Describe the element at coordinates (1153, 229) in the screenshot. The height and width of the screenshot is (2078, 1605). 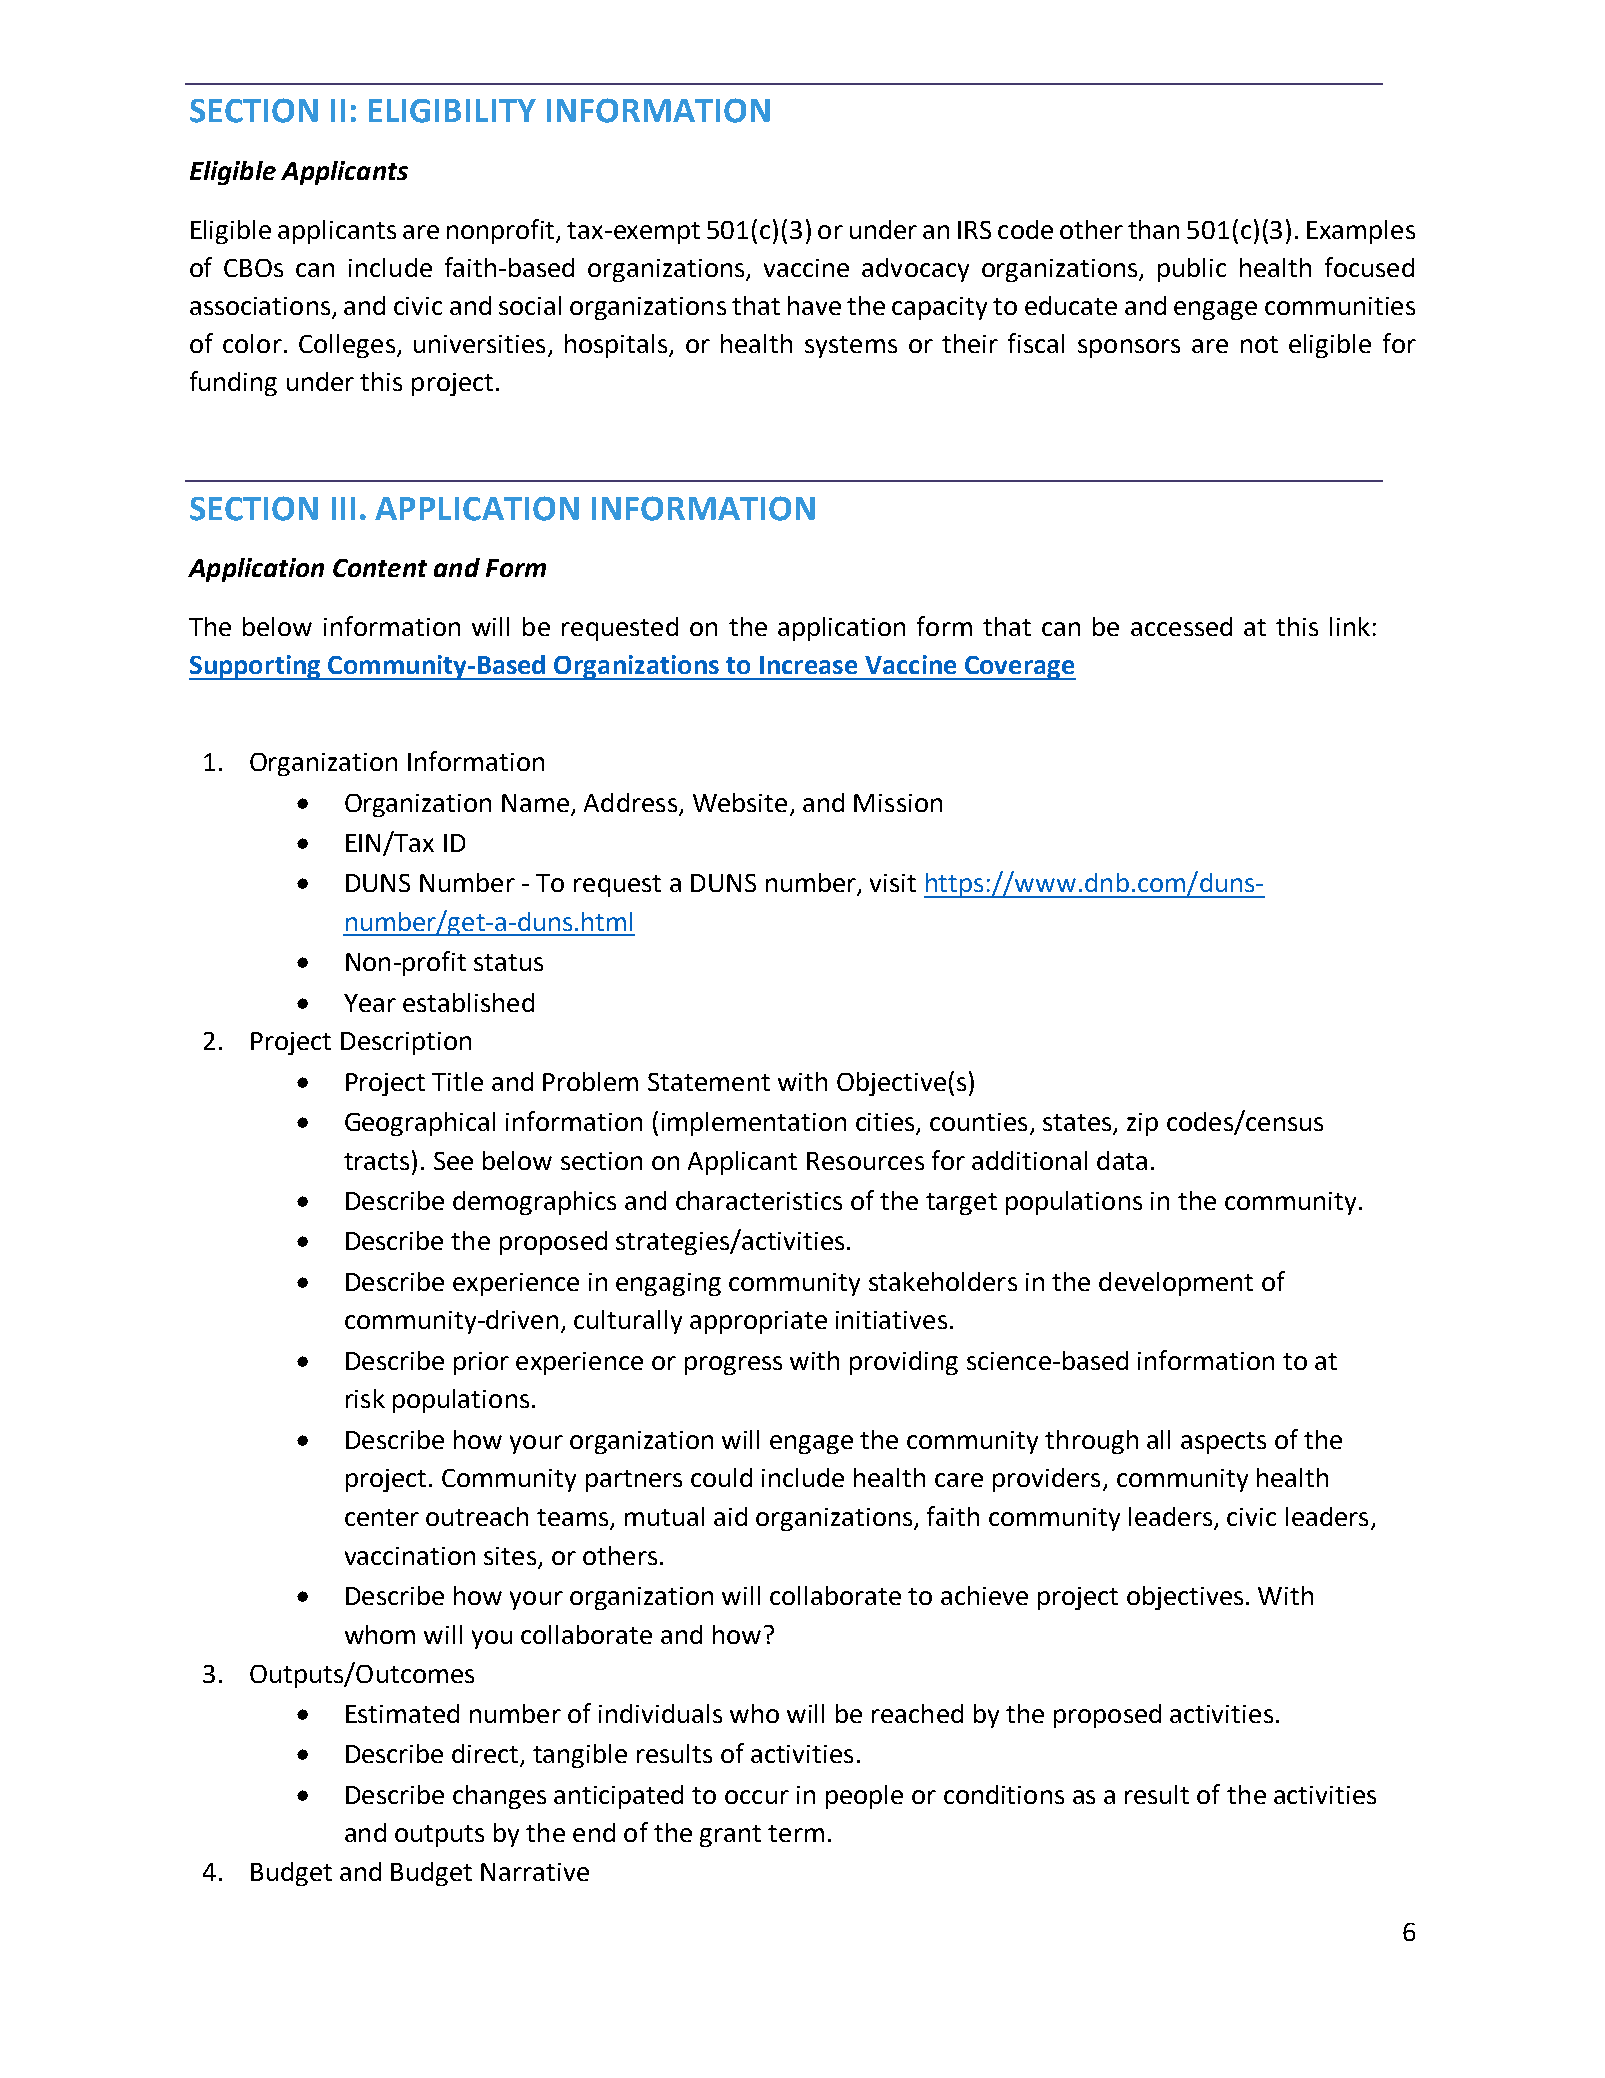
I see `than` at that location.
